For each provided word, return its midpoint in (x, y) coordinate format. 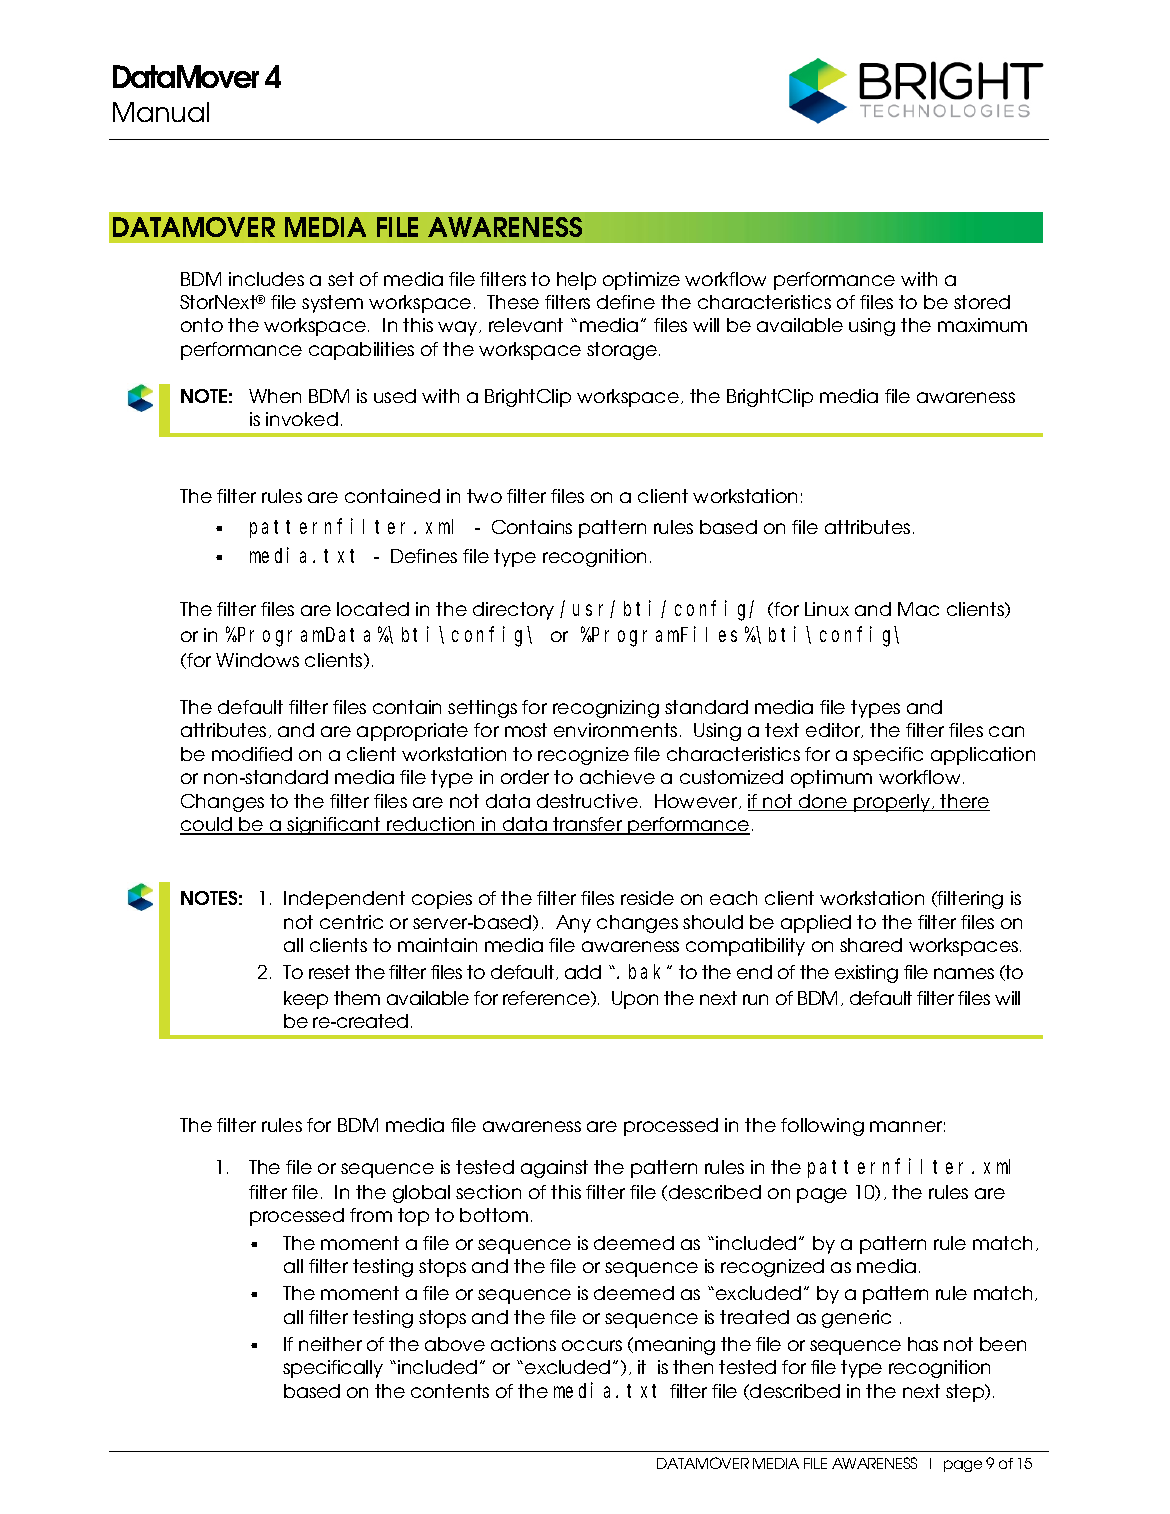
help (576, 281)
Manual (161, 112)
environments (615, 730)
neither (330, 1344)
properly (892, 803)
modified (252, 754)
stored (982, 302)
